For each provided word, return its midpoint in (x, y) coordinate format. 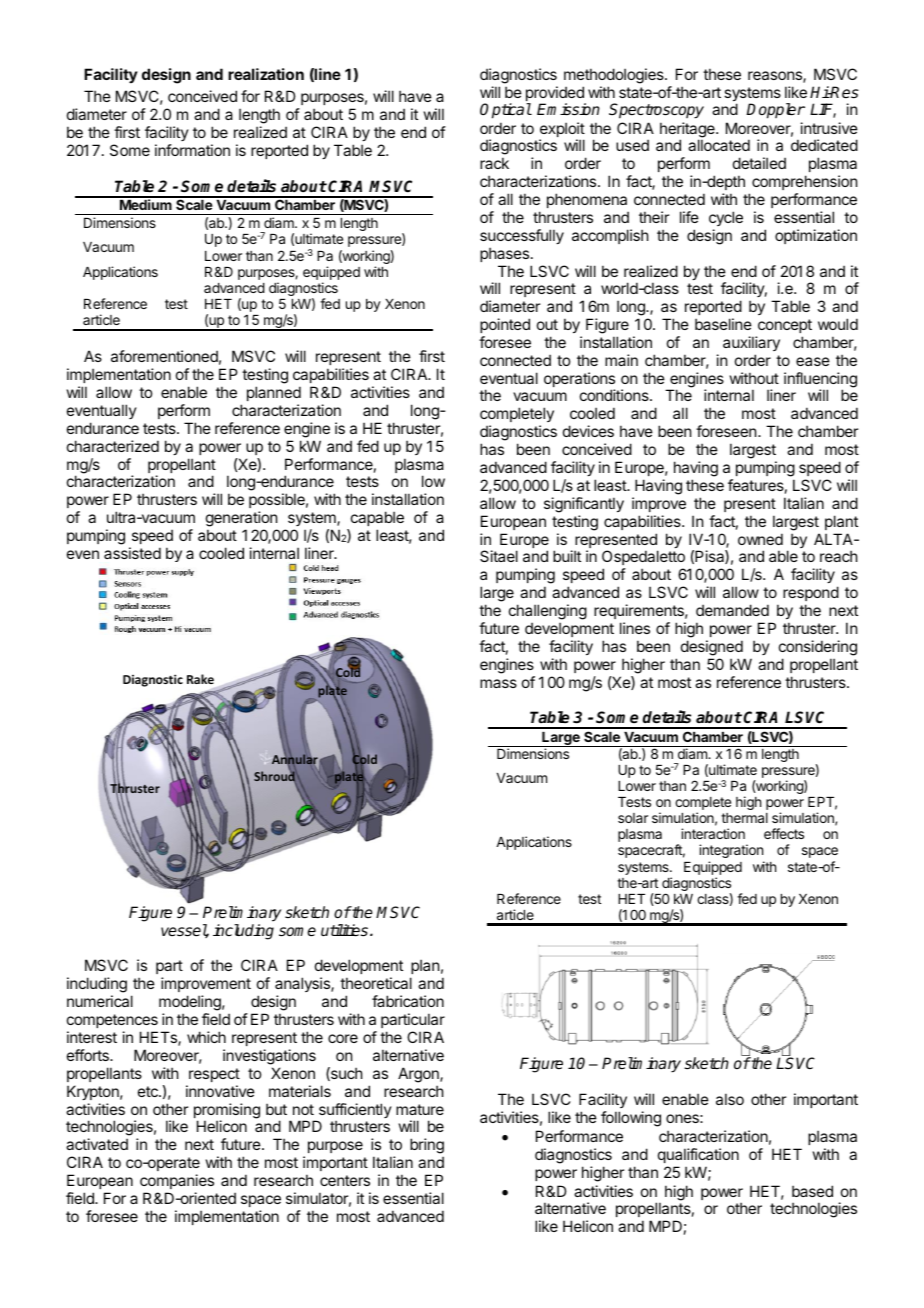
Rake (200, 679)
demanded (732, 610)
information (192, 150)
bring (427, 1147)
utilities (346, 930)
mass (498, 683)
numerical (100, 1001)
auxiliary (751, 343)
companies (177, 1181)
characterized (113, 446)
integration (731, 851)
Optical (506, 111)
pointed (505, 325)
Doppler (775, 111)
